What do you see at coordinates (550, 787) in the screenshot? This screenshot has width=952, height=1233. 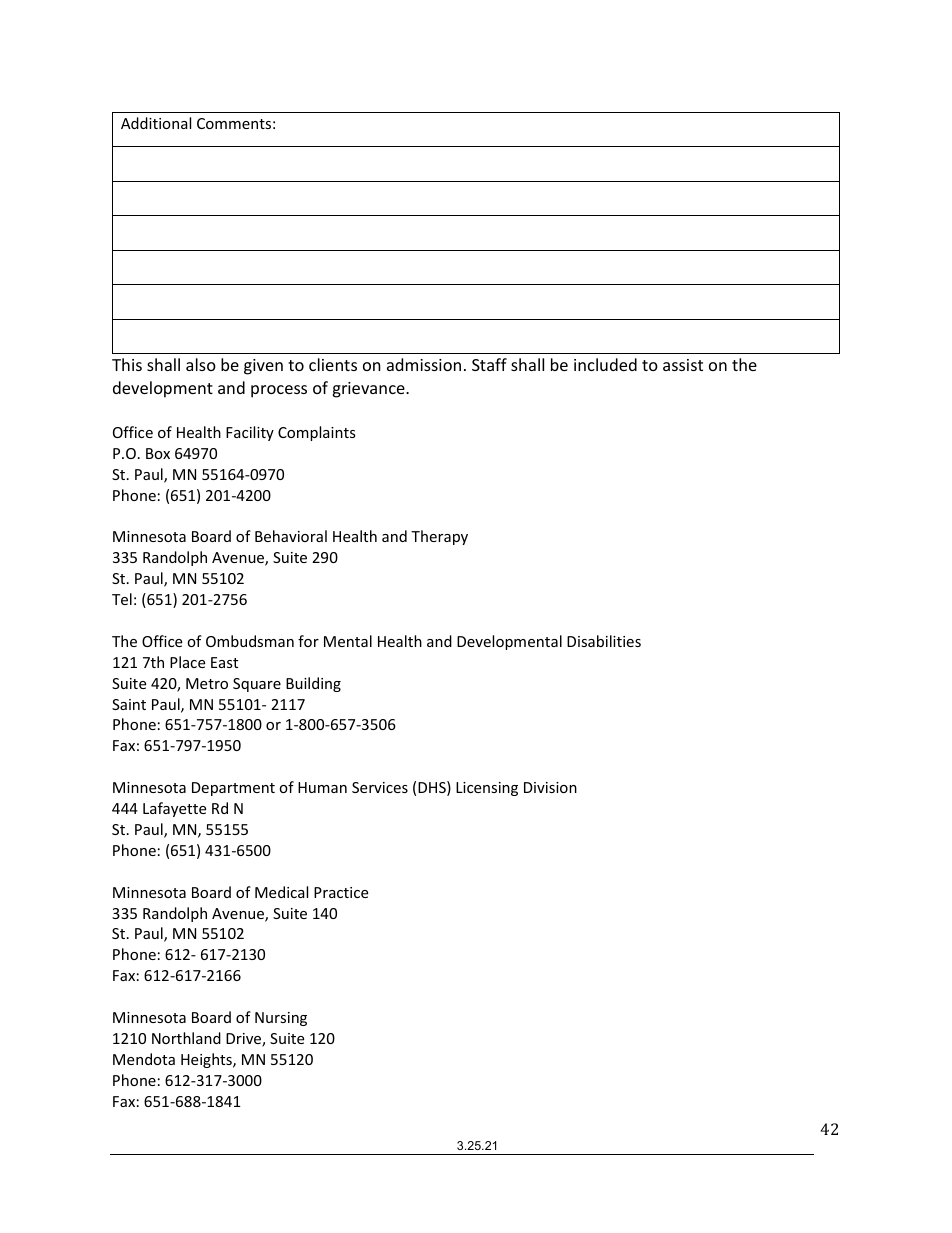 I see `Division` at bounding box center [550, 787].
